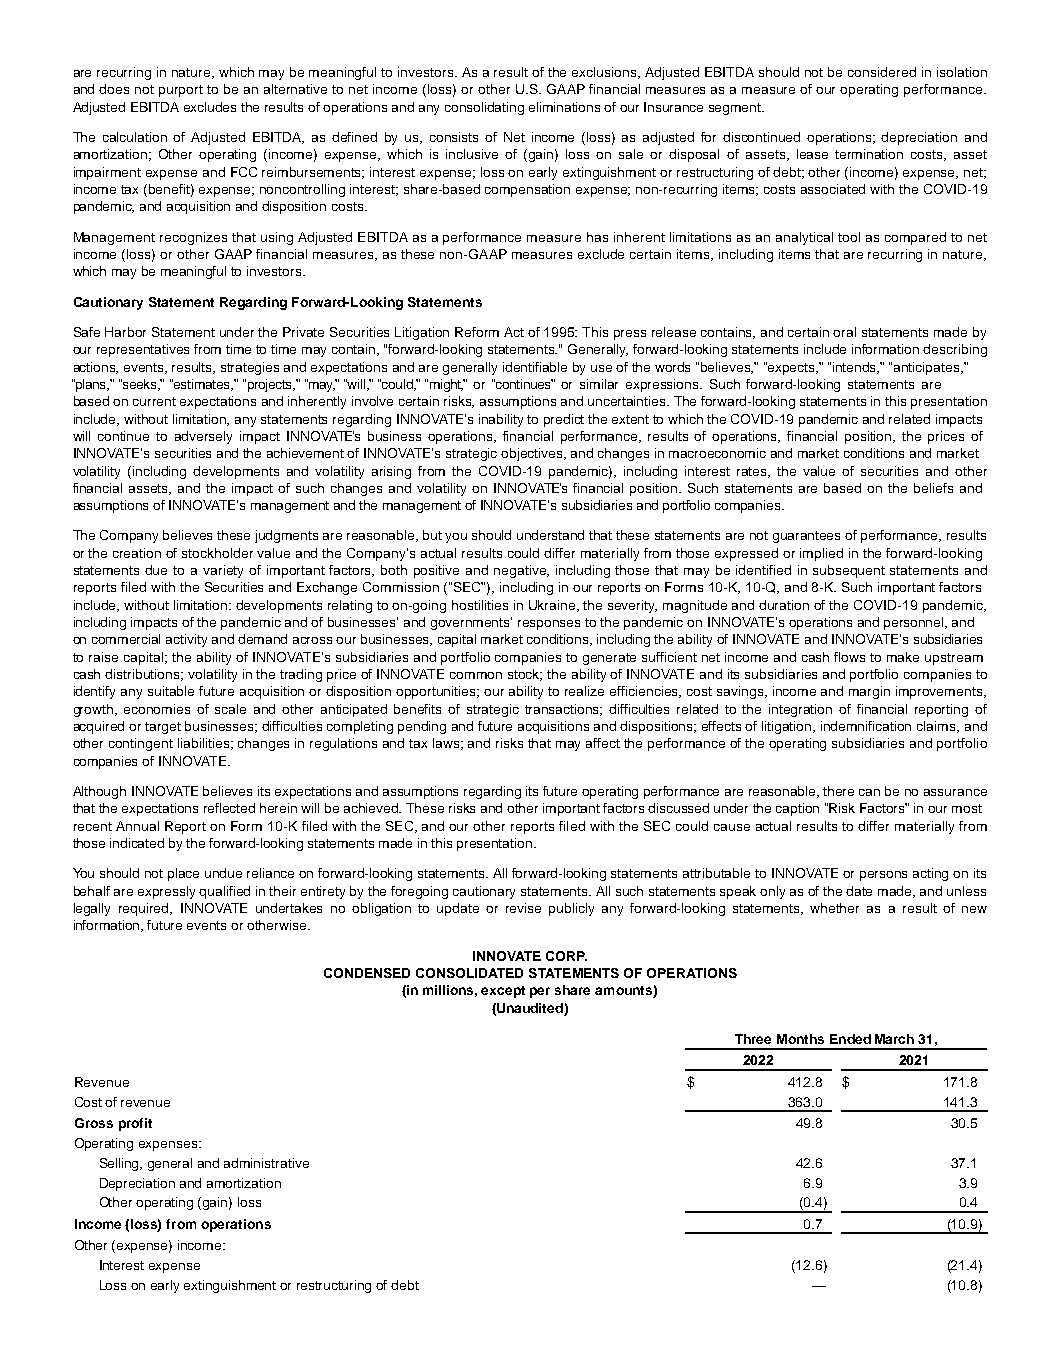  I want to click on affect, so click(603, 743).
